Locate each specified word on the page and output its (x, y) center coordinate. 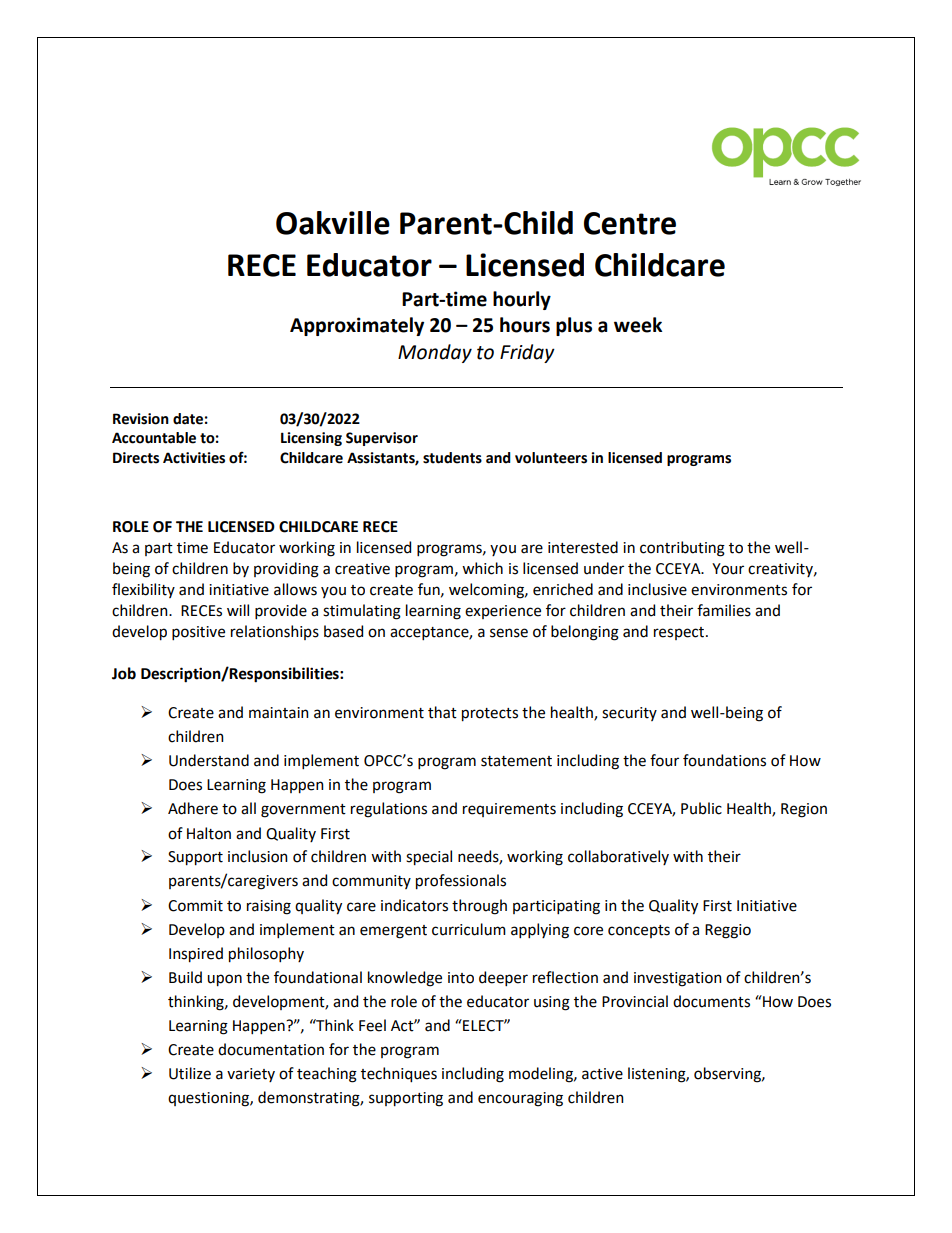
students (452, 458)
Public (701, 808)
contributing (682, 549)
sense (509, 633)
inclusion (258, 856)
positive (198, 633)
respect (680, 633)
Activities (194, 458)
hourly (522, 300)
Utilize (190, 1073)
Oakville (333, 223)
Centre (630, 223)
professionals (461, 882)
